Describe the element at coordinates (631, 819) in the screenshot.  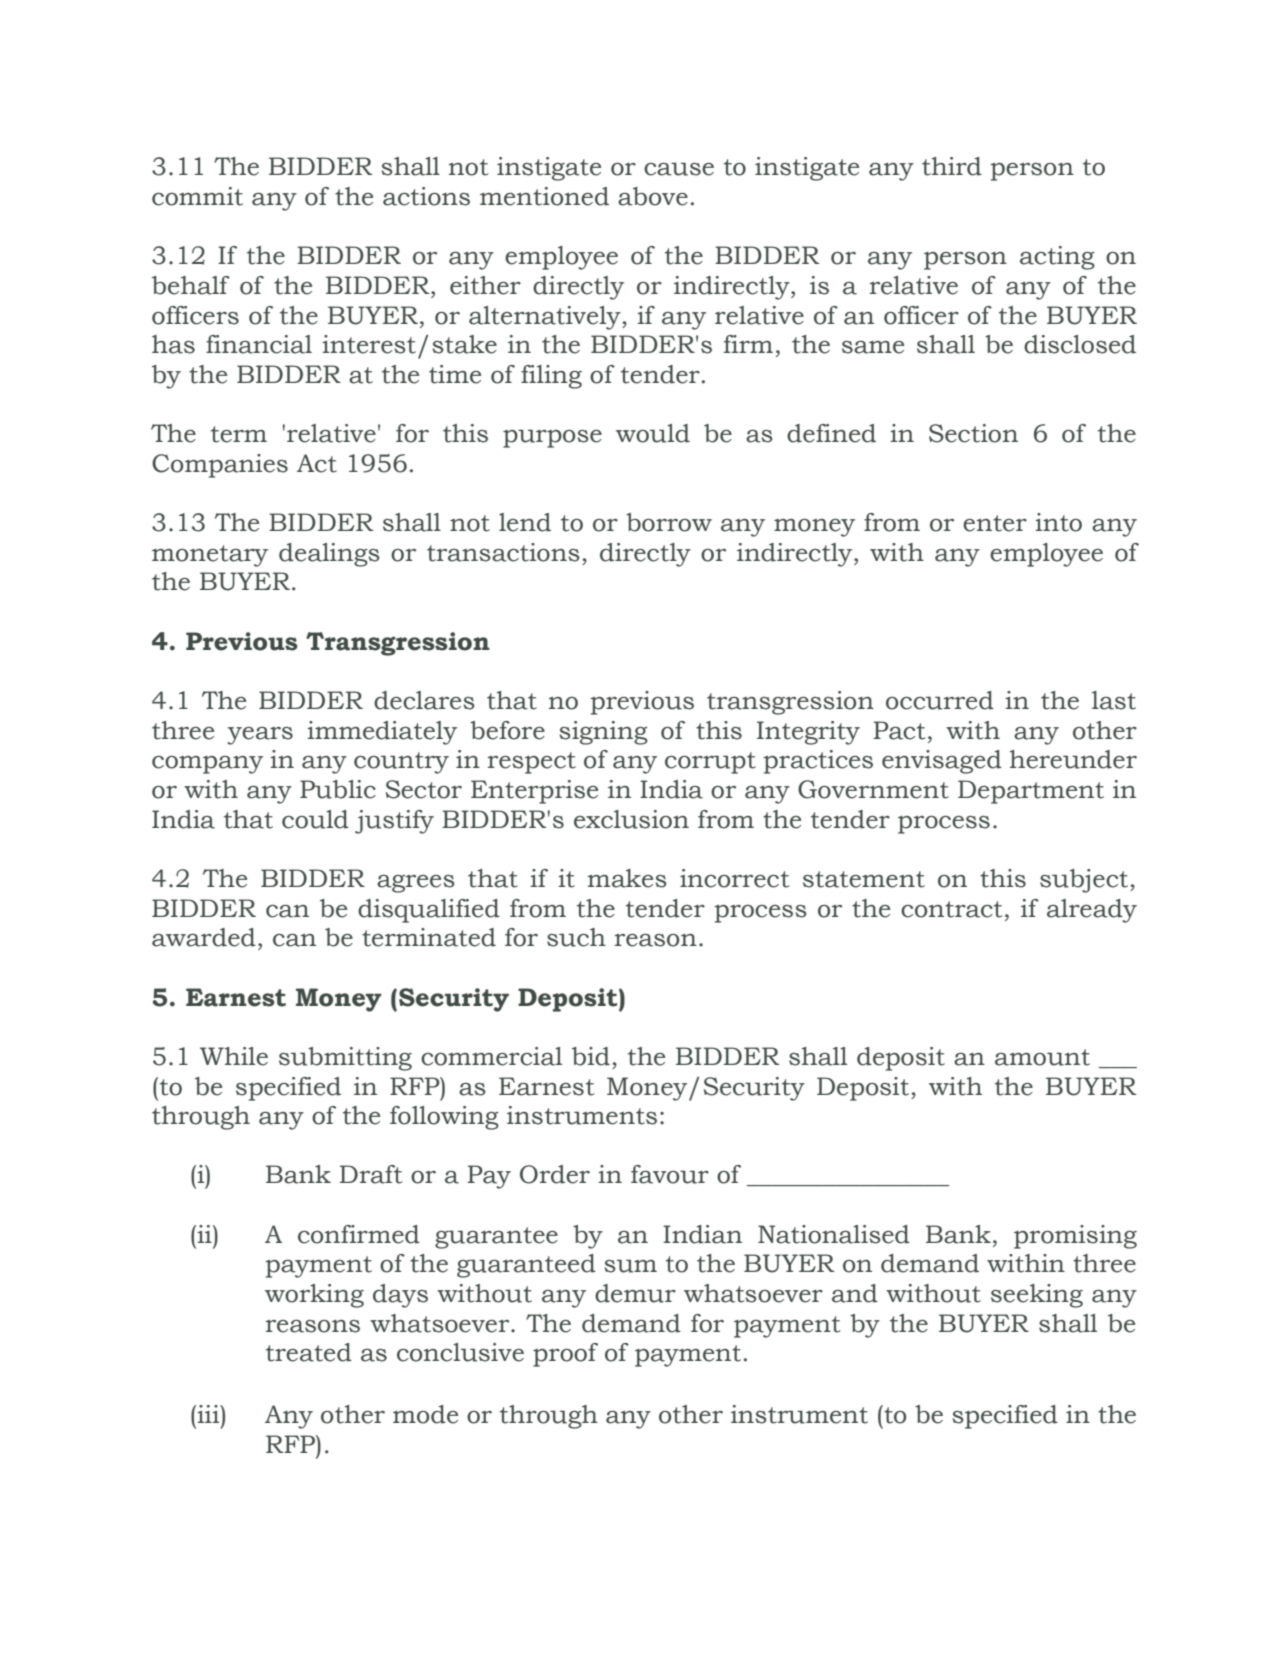
I see `exclusion` at that location.
